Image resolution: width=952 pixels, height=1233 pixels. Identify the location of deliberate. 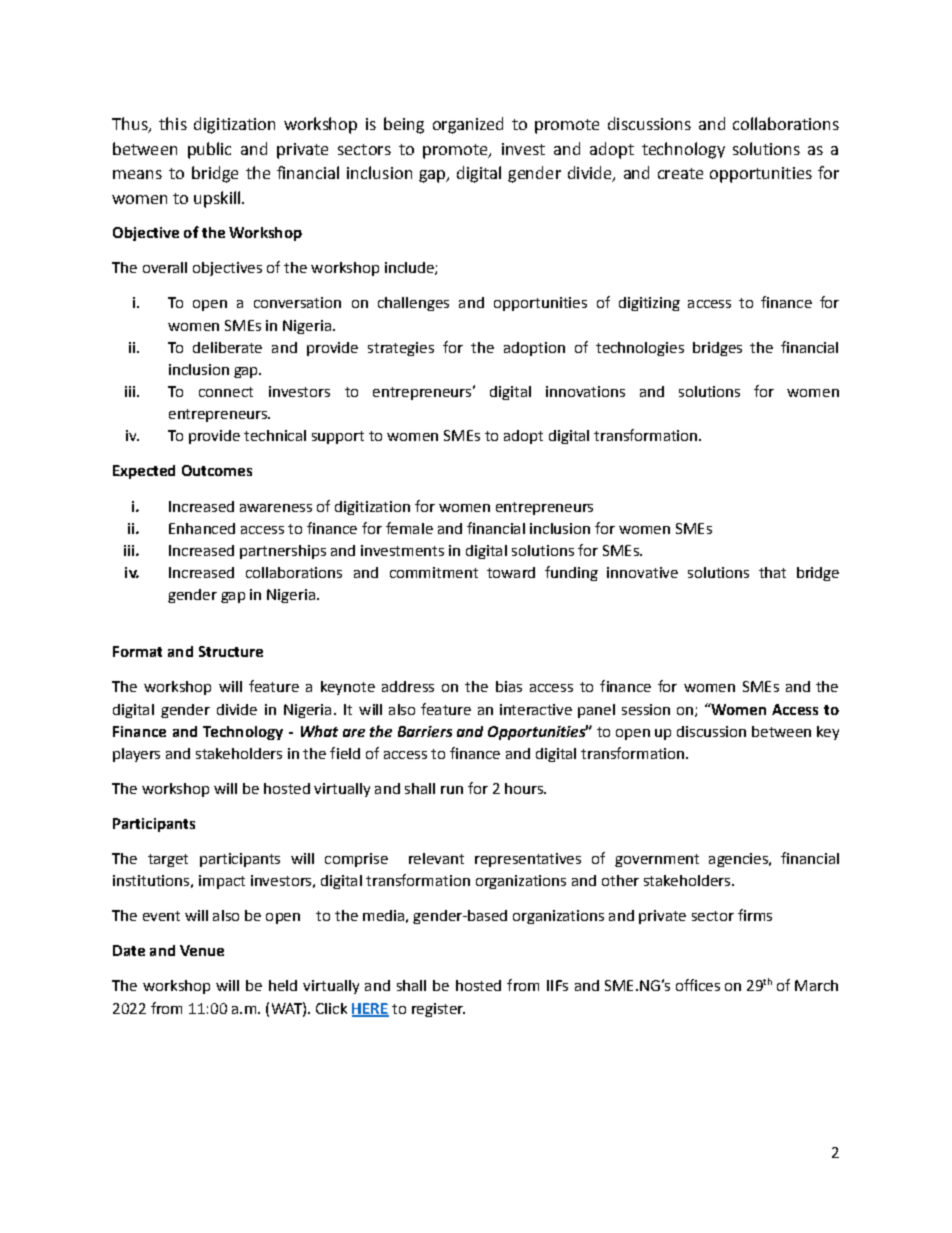
(227, 347).
